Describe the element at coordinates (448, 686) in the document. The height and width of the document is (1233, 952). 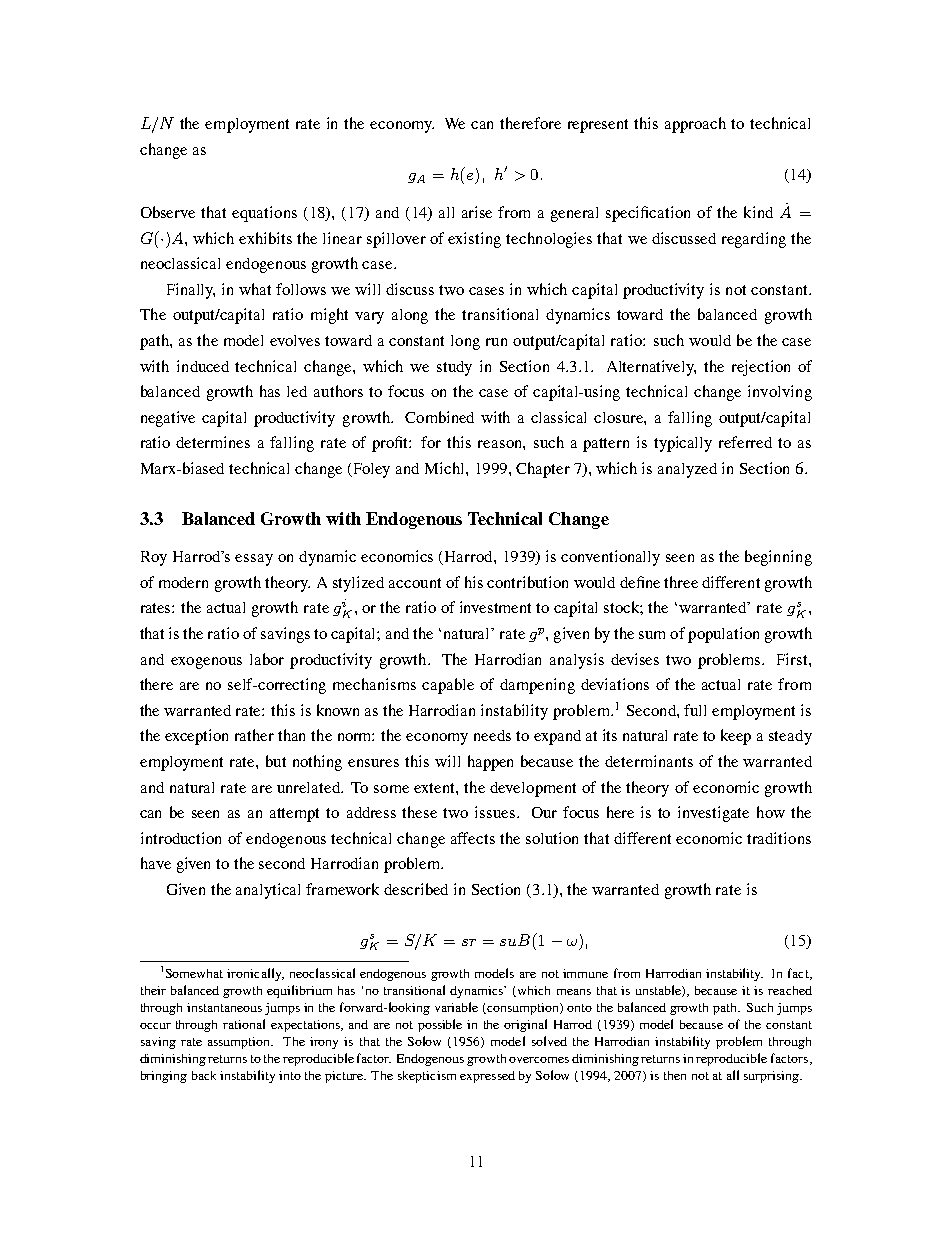
I see `capable` at that location.
